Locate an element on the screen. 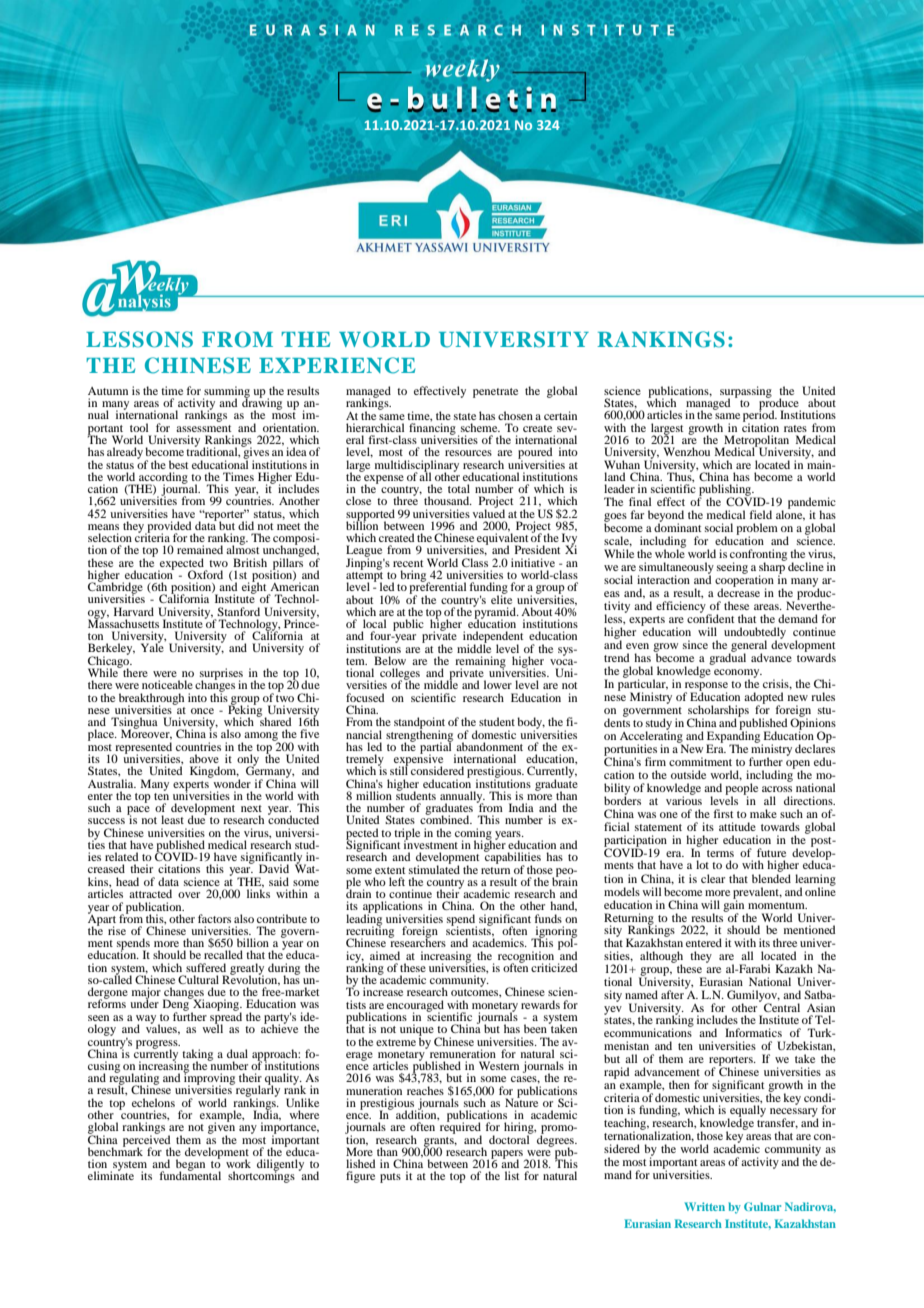 Image resolution: width=924 pixels, height=1308 pixels. gain is located at coordinates (735, 906).
